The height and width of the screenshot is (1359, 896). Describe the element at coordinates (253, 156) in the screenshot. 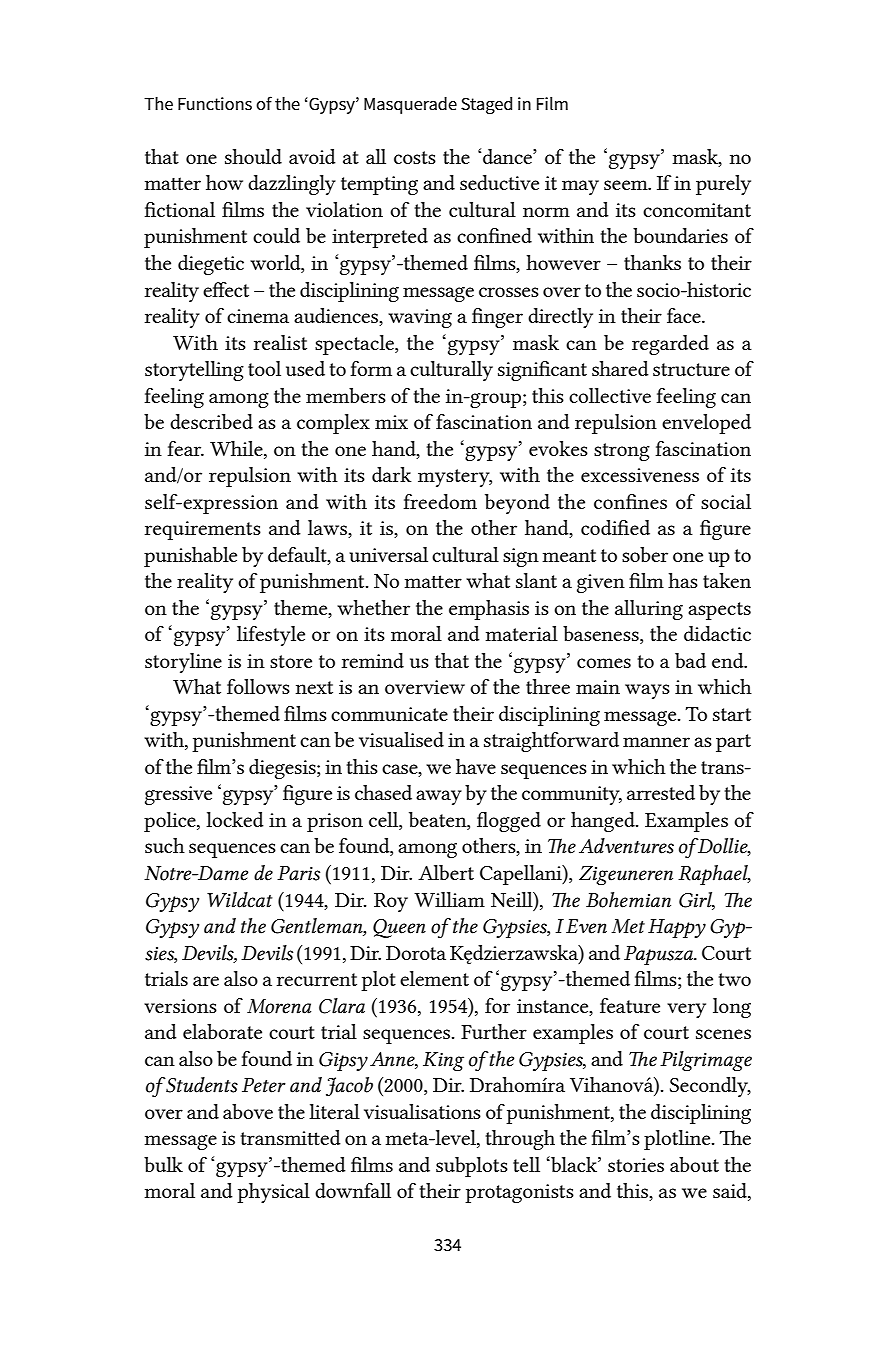

I see `should` at that location.
